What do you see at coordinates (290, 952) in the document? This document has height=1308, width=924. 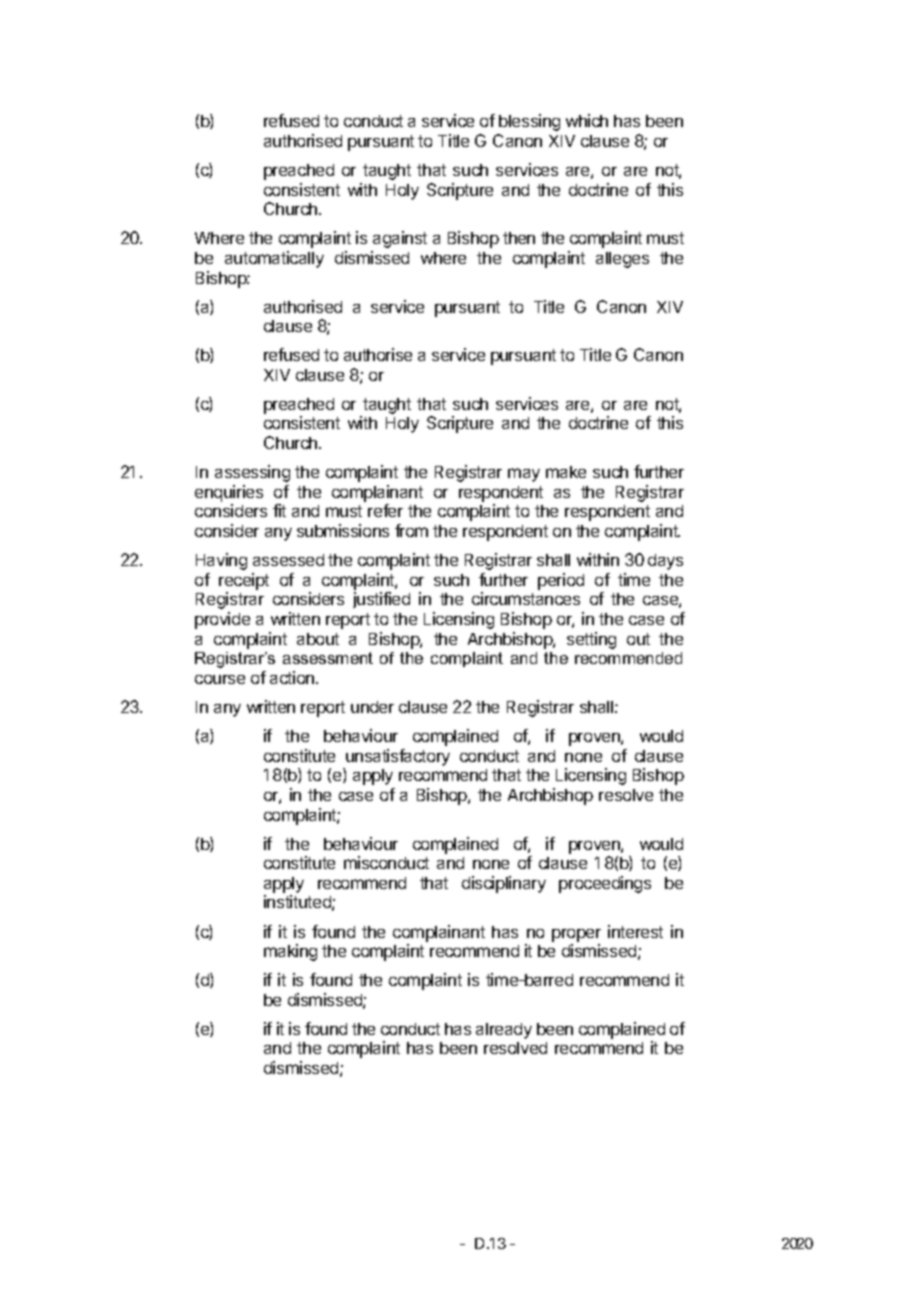 I see `making` at bounding box center [290, 952].
